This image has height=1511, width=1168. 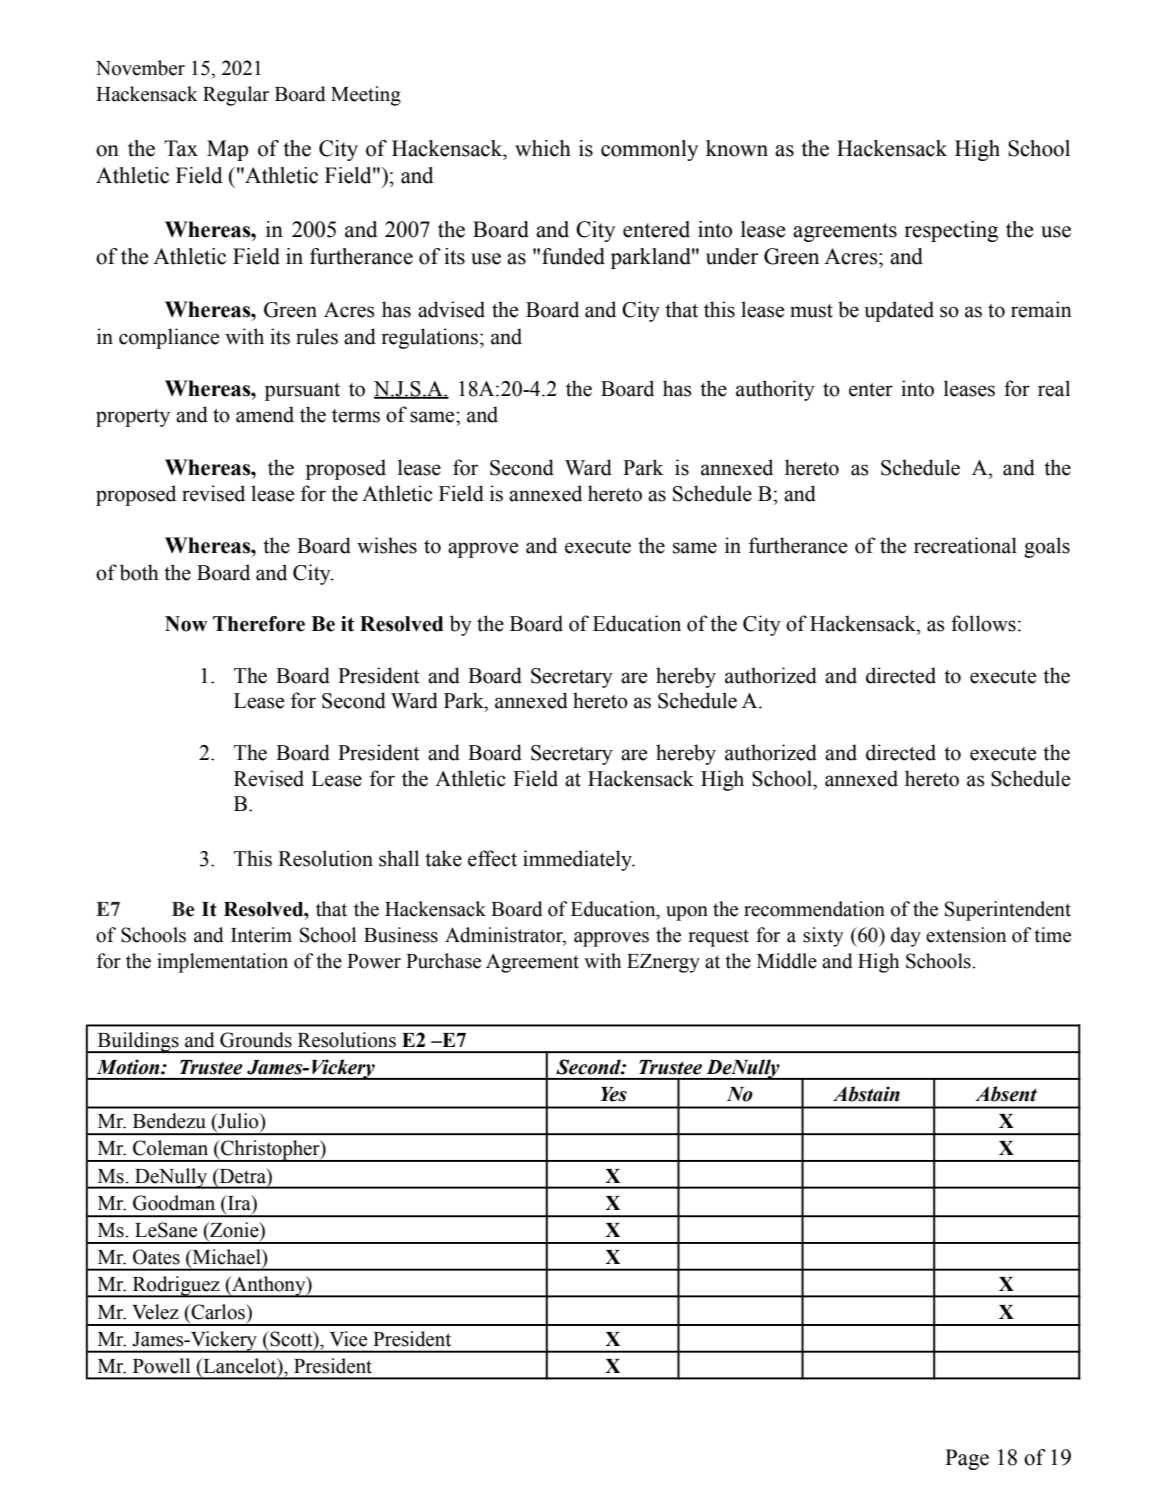 What do you see at coordinates (951, 231) in the image?
I see `respecting` at bounding box center [951, 231].
